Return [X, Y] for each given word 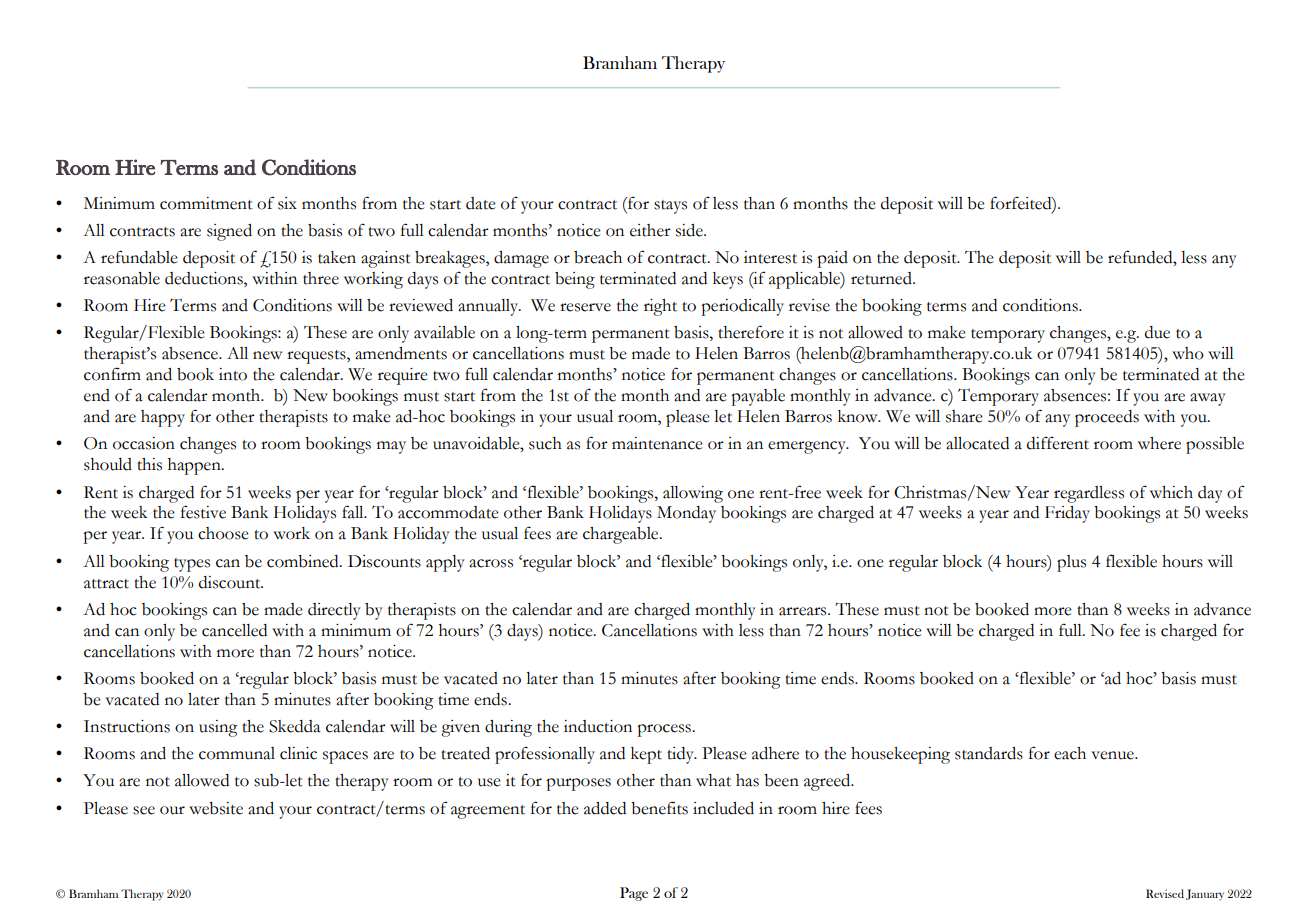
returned [882, 278]
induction [598, 726]
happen [195, 466]
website [216, 808]
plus [1071, 563]
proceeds [1107, 418]
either [650, 230]
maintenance [657, 443]
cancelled [234, 630]
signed [229, 232]
